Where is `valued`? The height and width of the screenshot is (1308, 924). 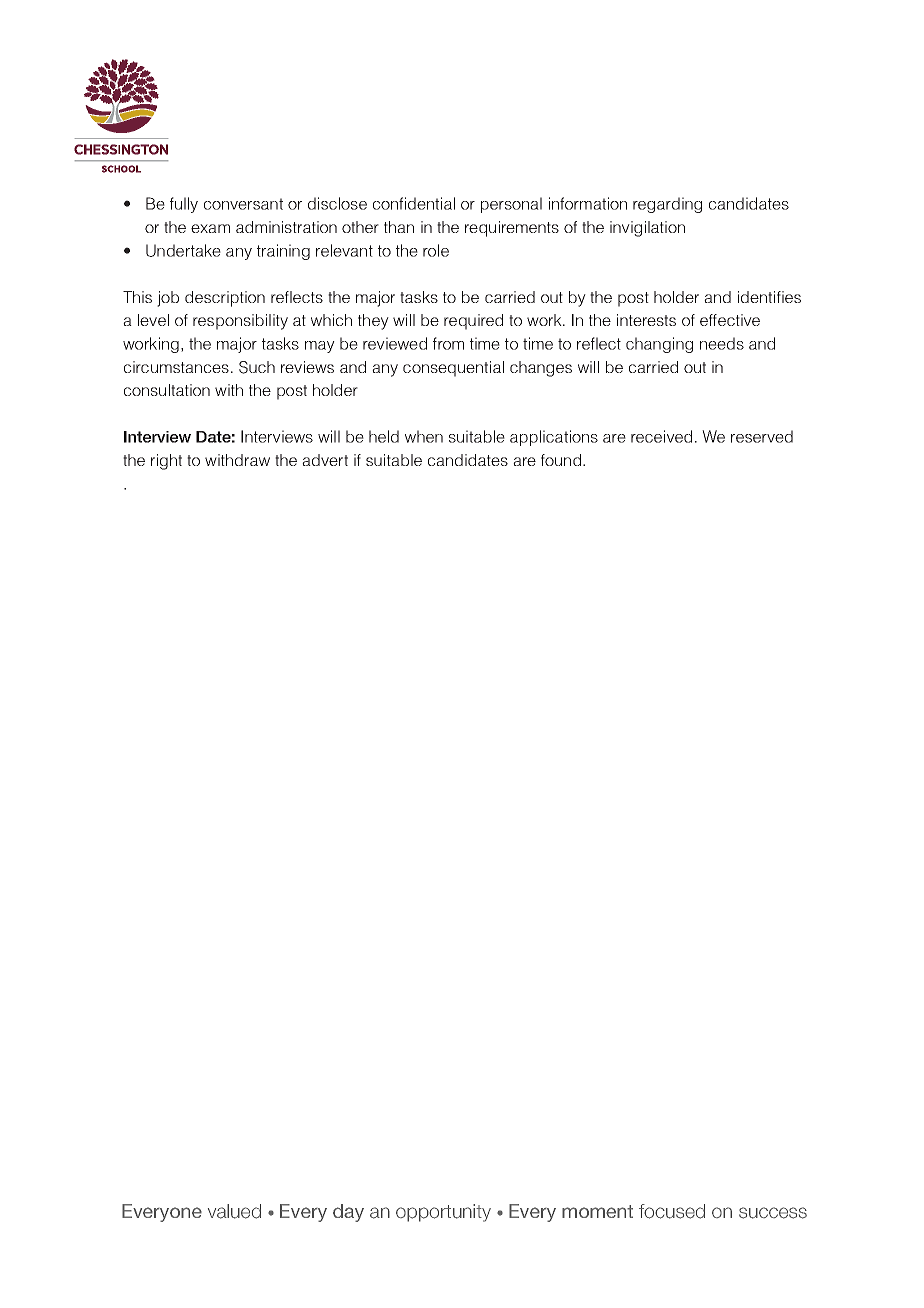
valued is located at coordinates (234, 1211).
